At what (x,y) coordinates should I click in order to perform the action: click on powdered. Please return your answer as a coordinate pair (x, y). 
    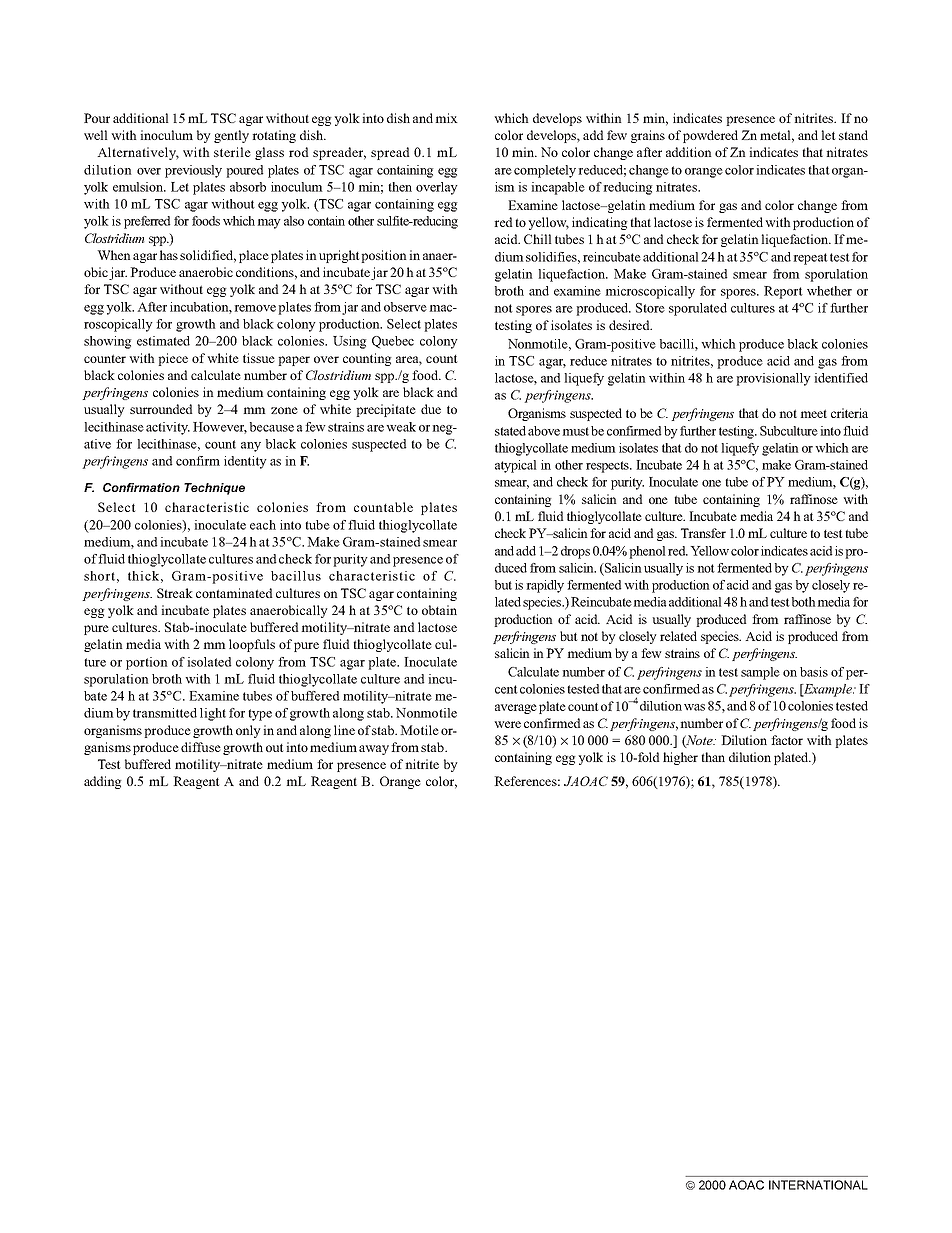
    Looking at the image, I should click on (710, 136).
